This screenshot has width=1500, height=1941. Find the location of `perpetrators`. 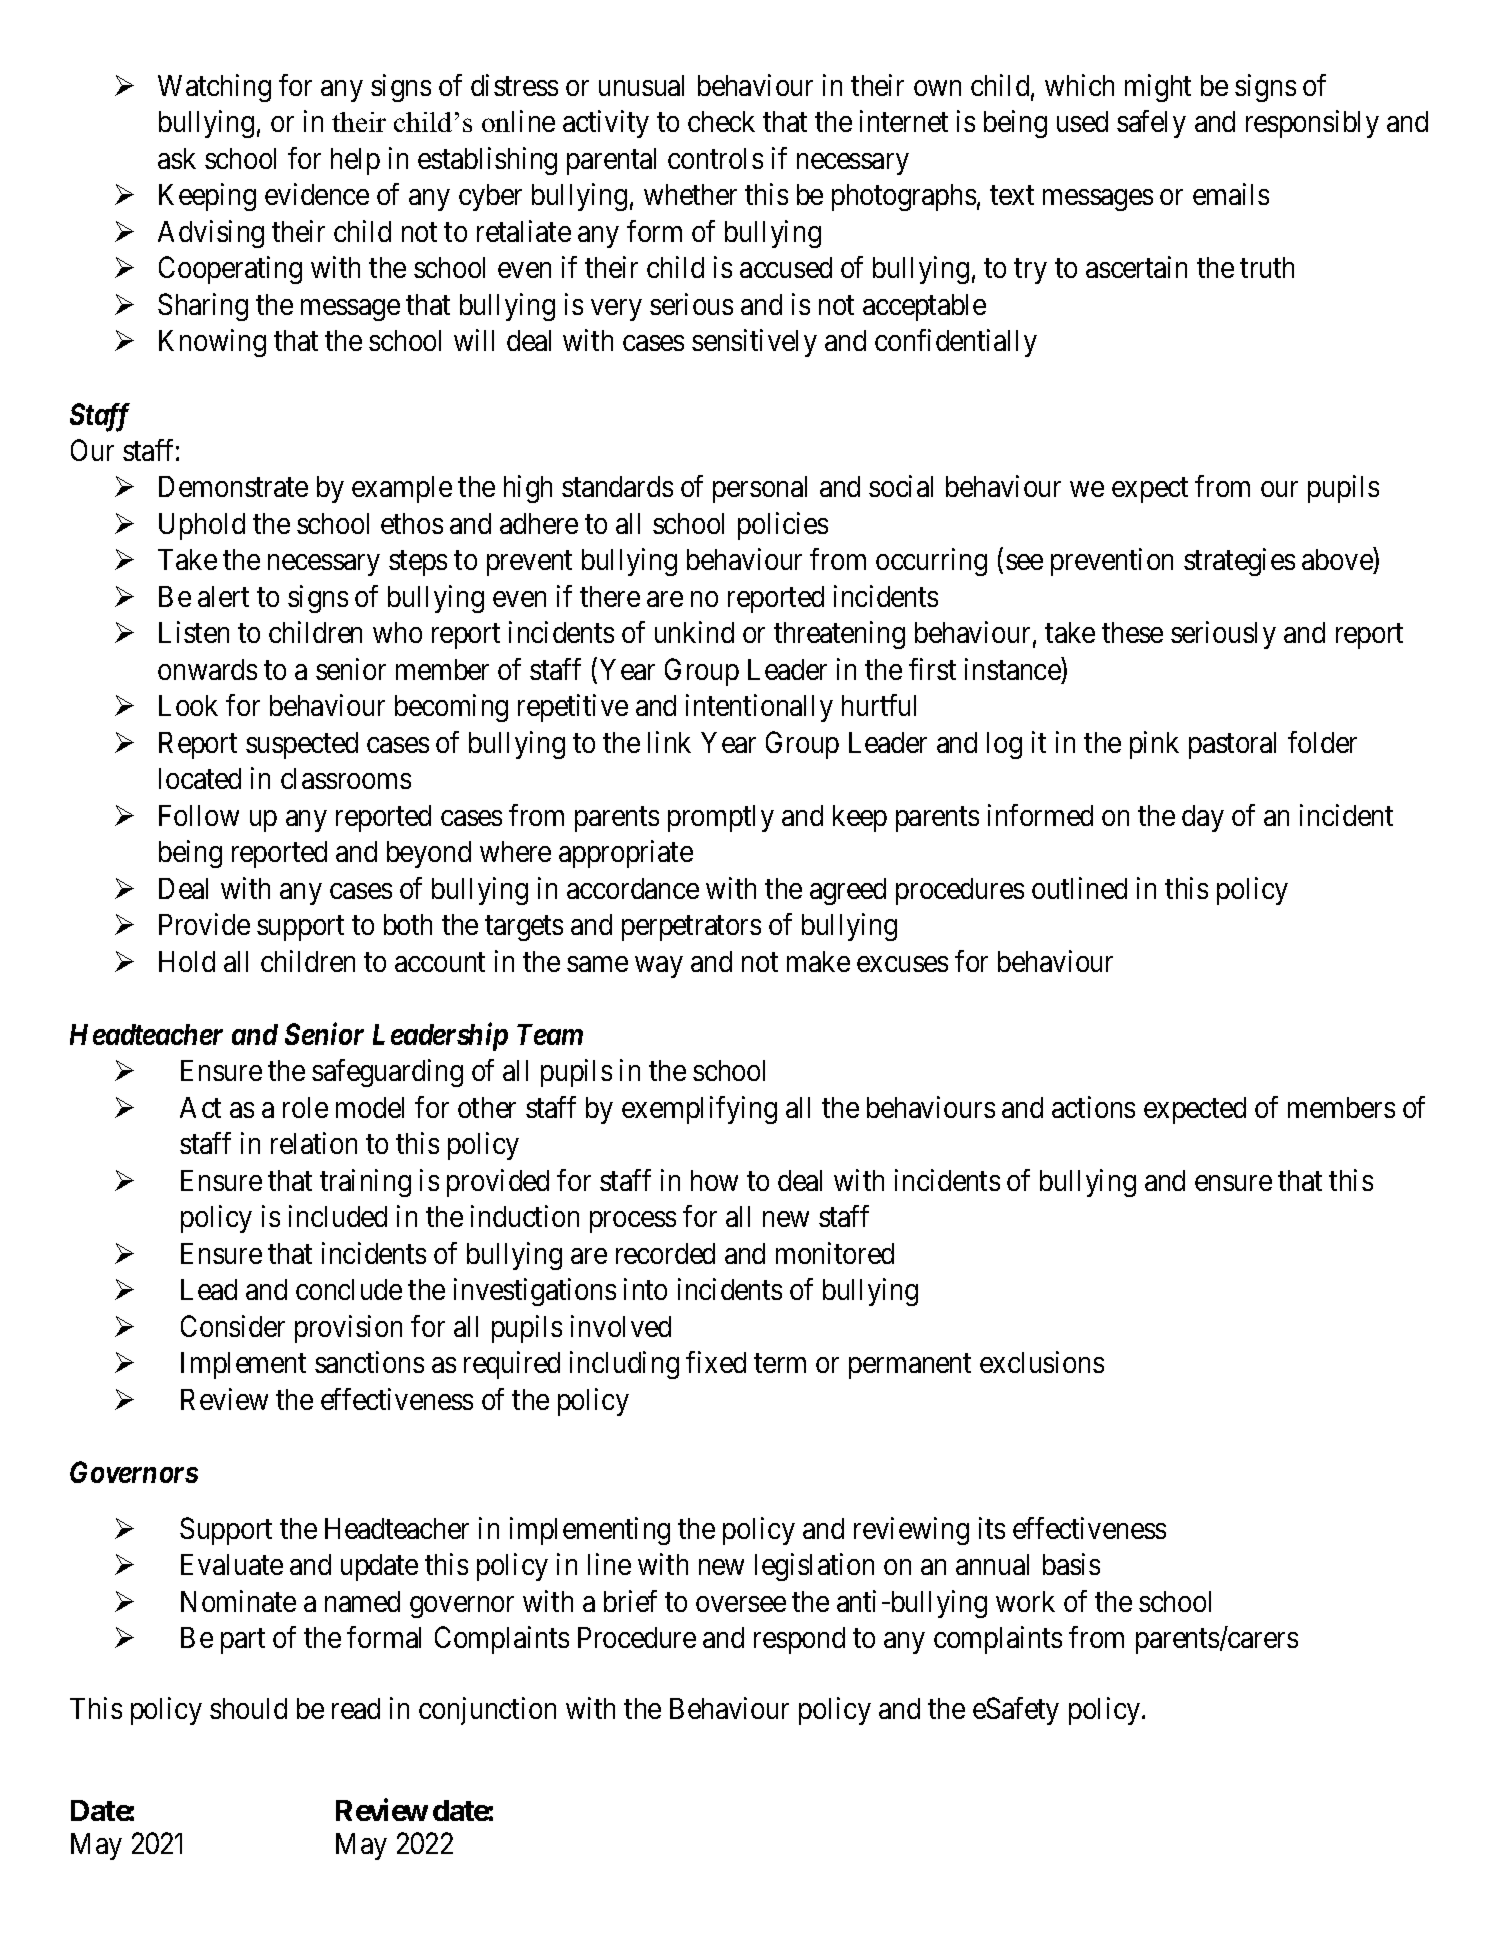

perpetrators is located at coordinates (691, 928).
